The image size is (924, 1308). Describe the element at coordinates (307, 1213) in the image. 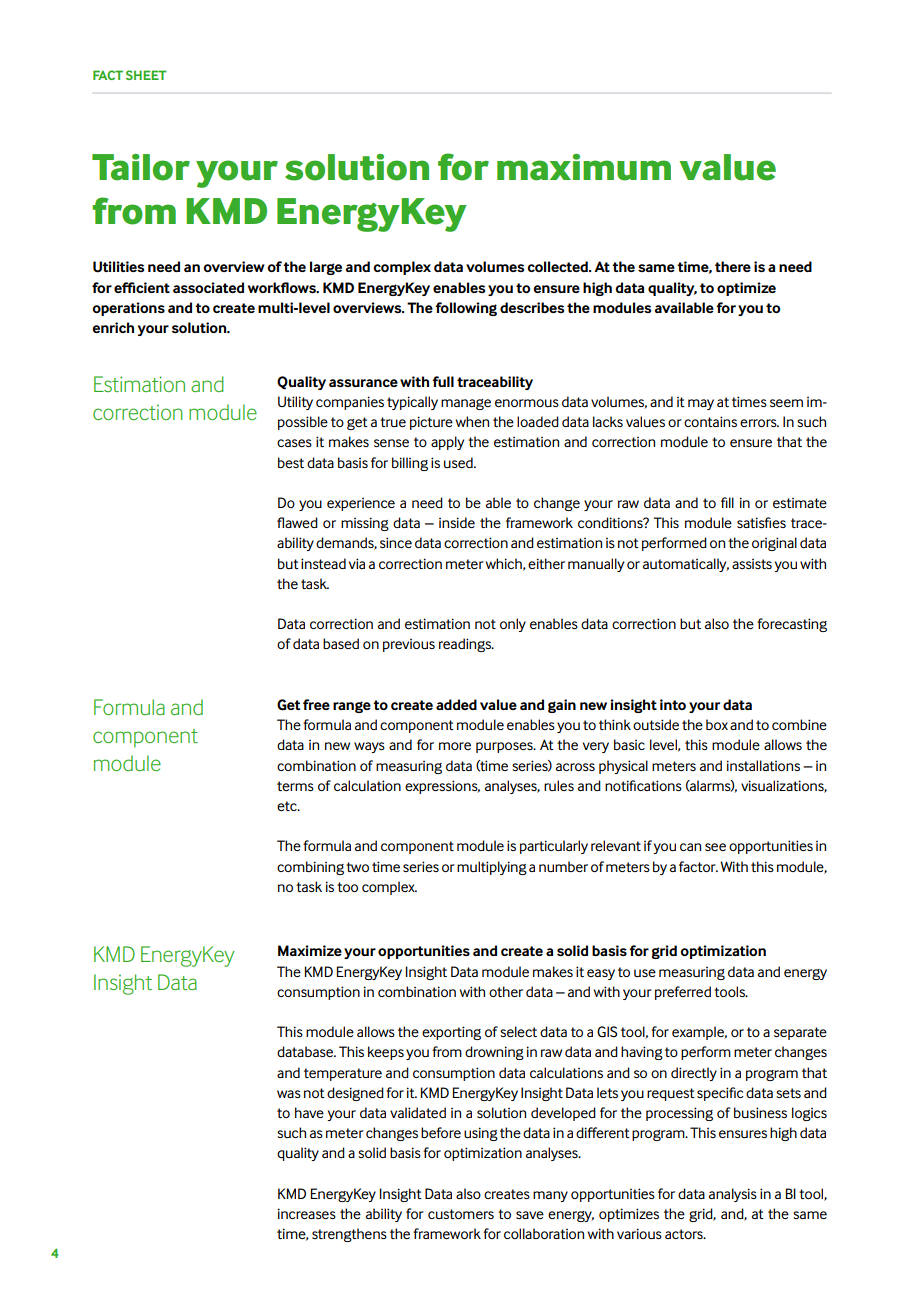

I see `increases` at that location.
